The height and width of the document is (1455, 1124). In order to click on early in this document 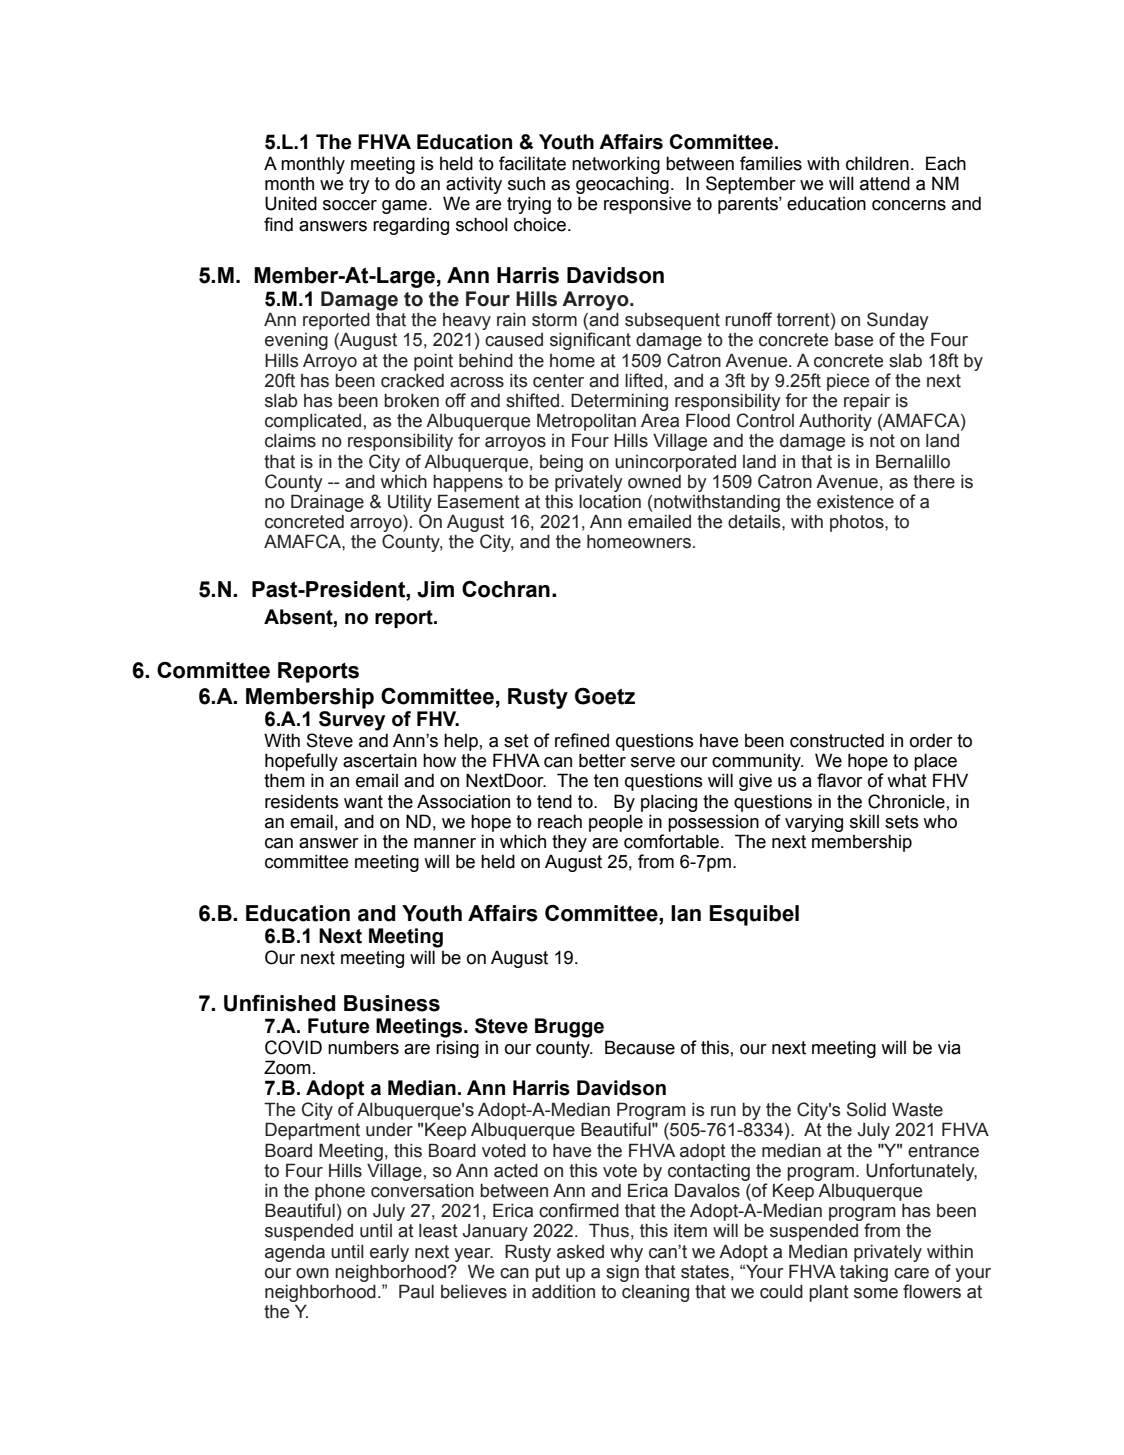, I will do `click(389, 1253)`.
